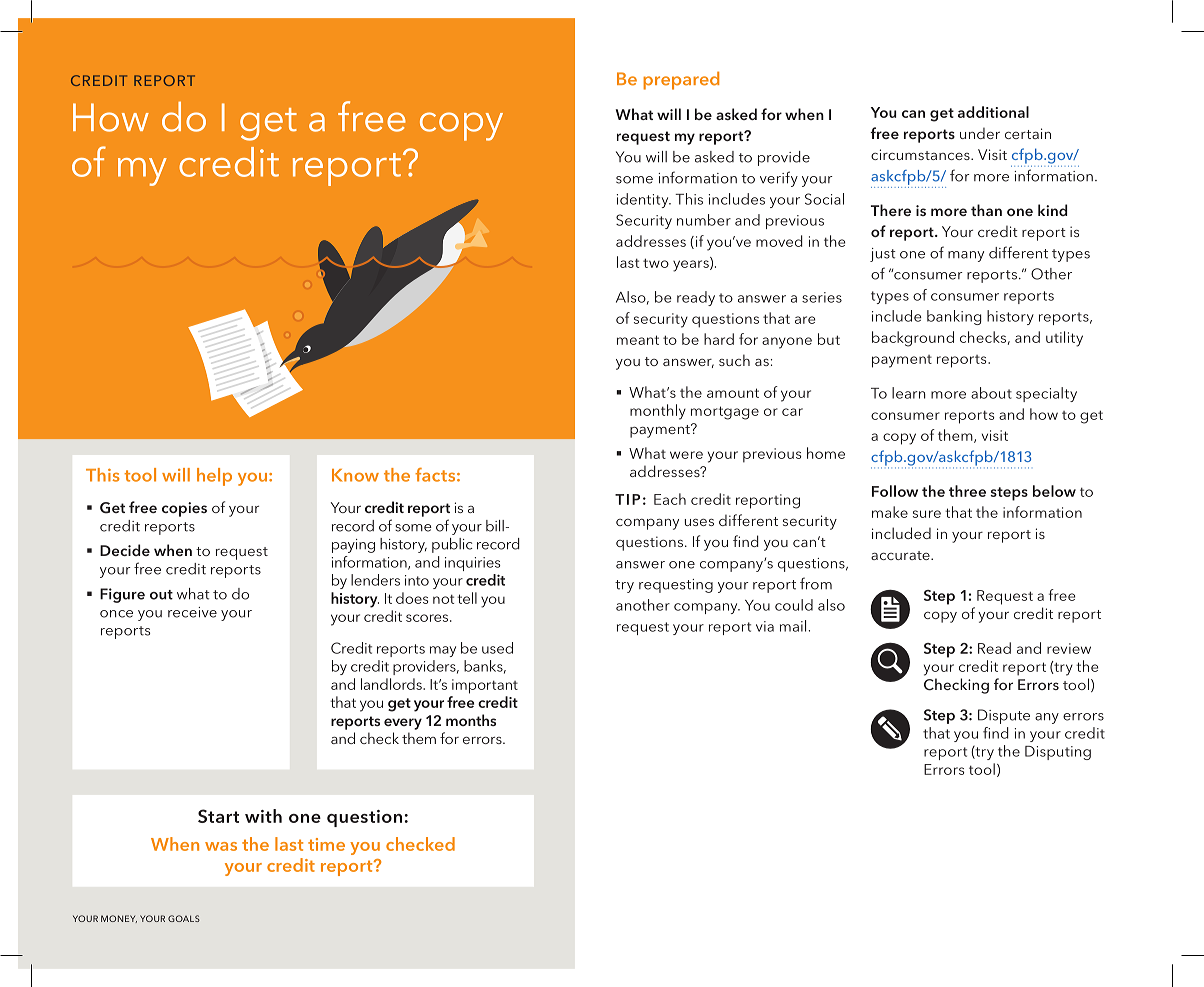 This document has height=987, width=1204. I want to click on help, so click(214, 477).
